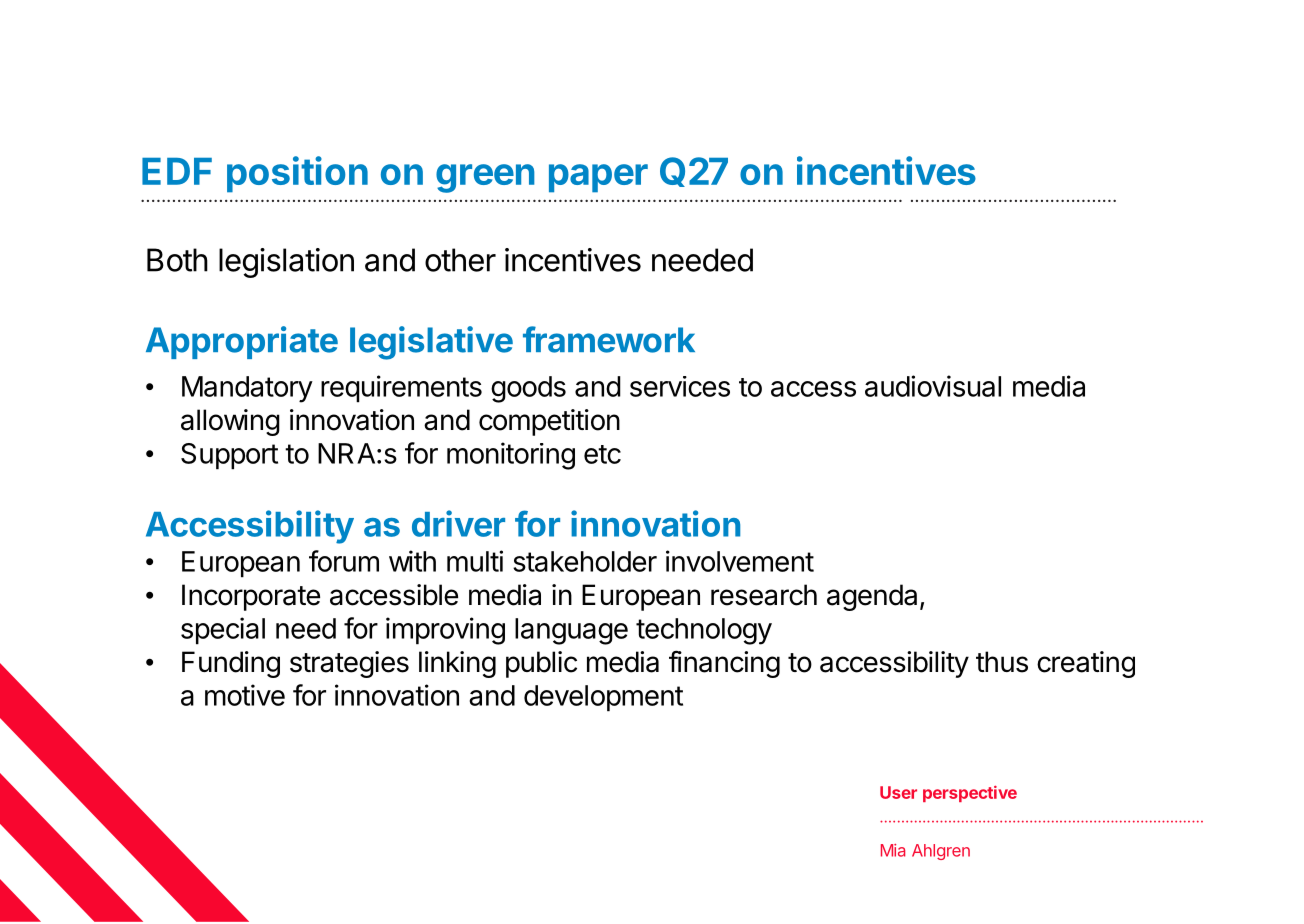 This screenshot has height=924, width=1304. Describe the element at coordinates (344, 561) in the screenshot. I see `forum` at that location.
